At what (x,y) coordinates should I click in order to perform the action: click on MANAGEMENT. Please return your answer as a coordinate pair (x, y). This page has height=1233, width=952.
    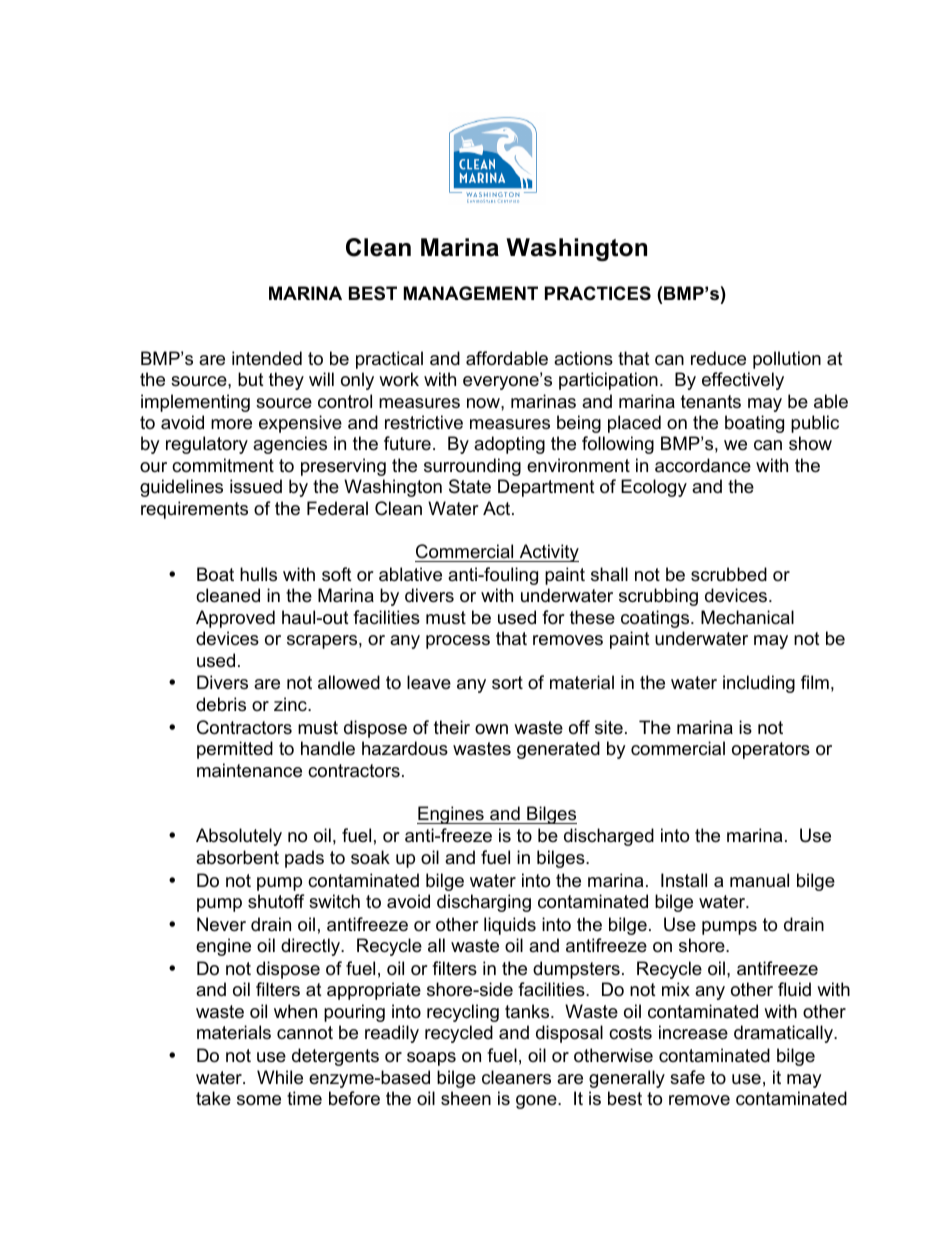
    Looking at the image, I should click on (471, 293).
